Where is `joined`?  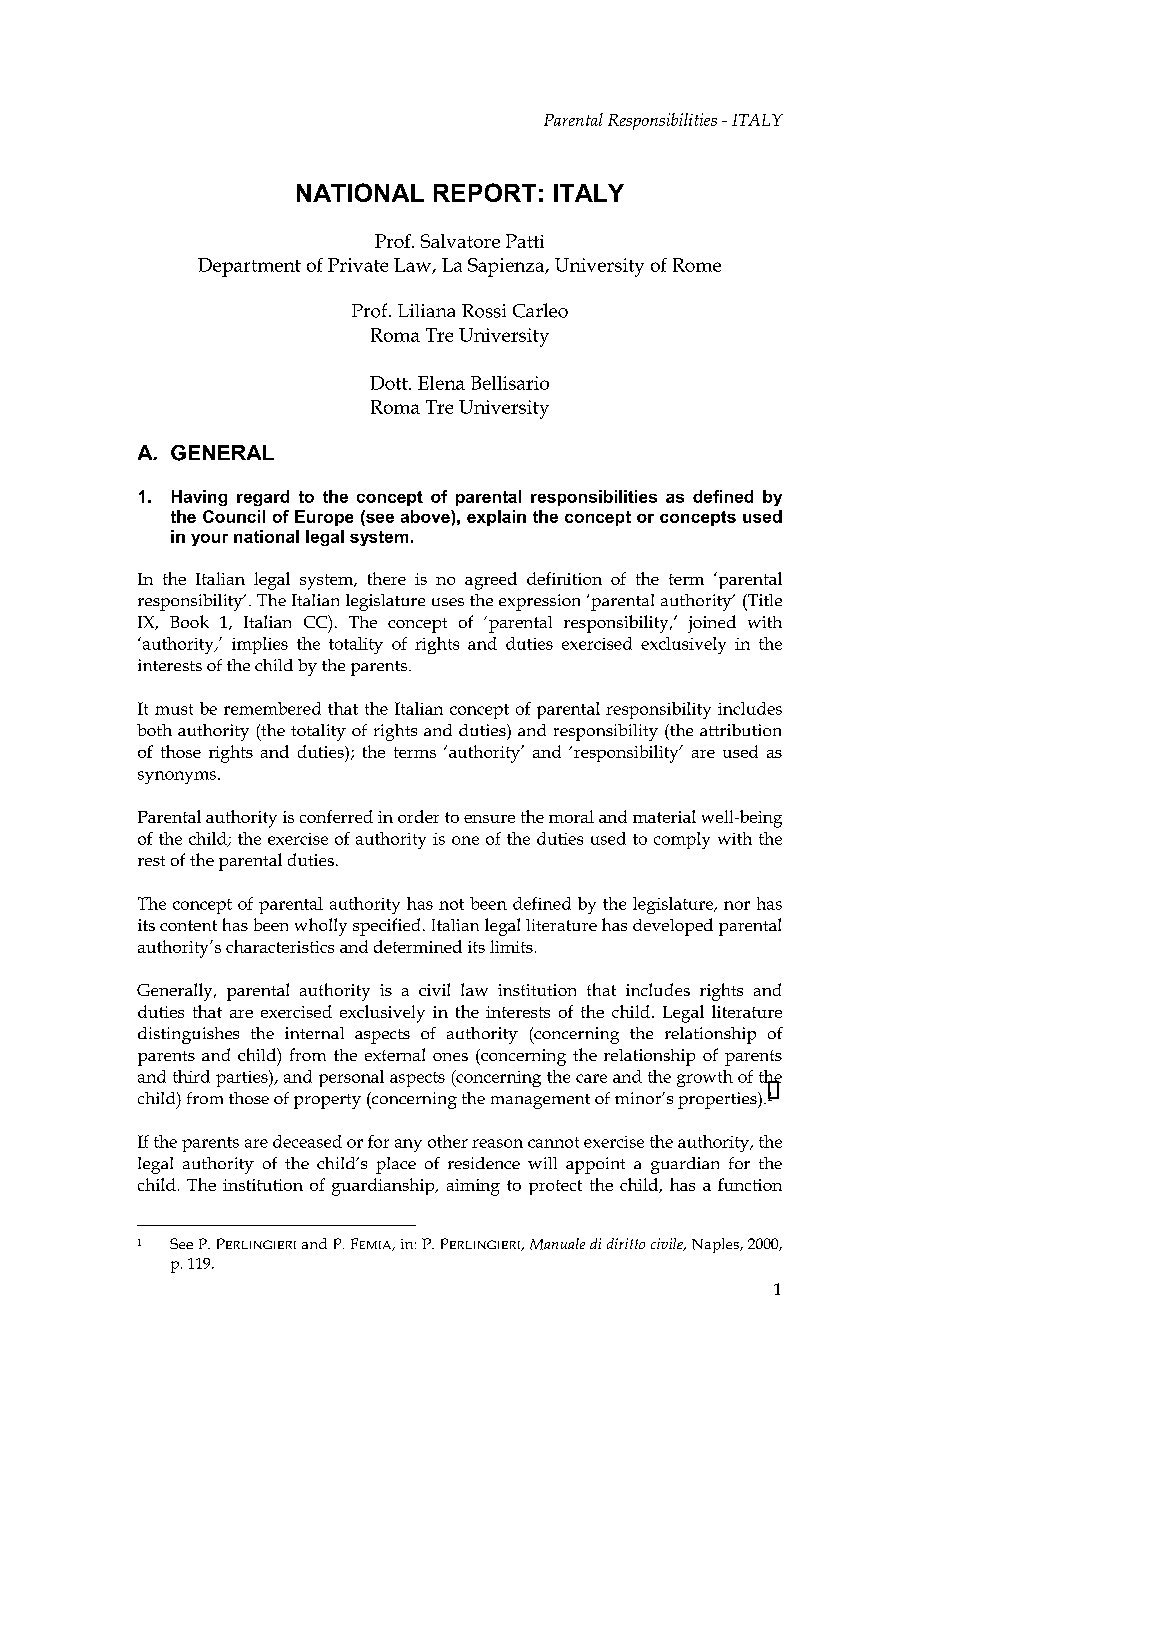
joined is located at coordinates (712, 624).
